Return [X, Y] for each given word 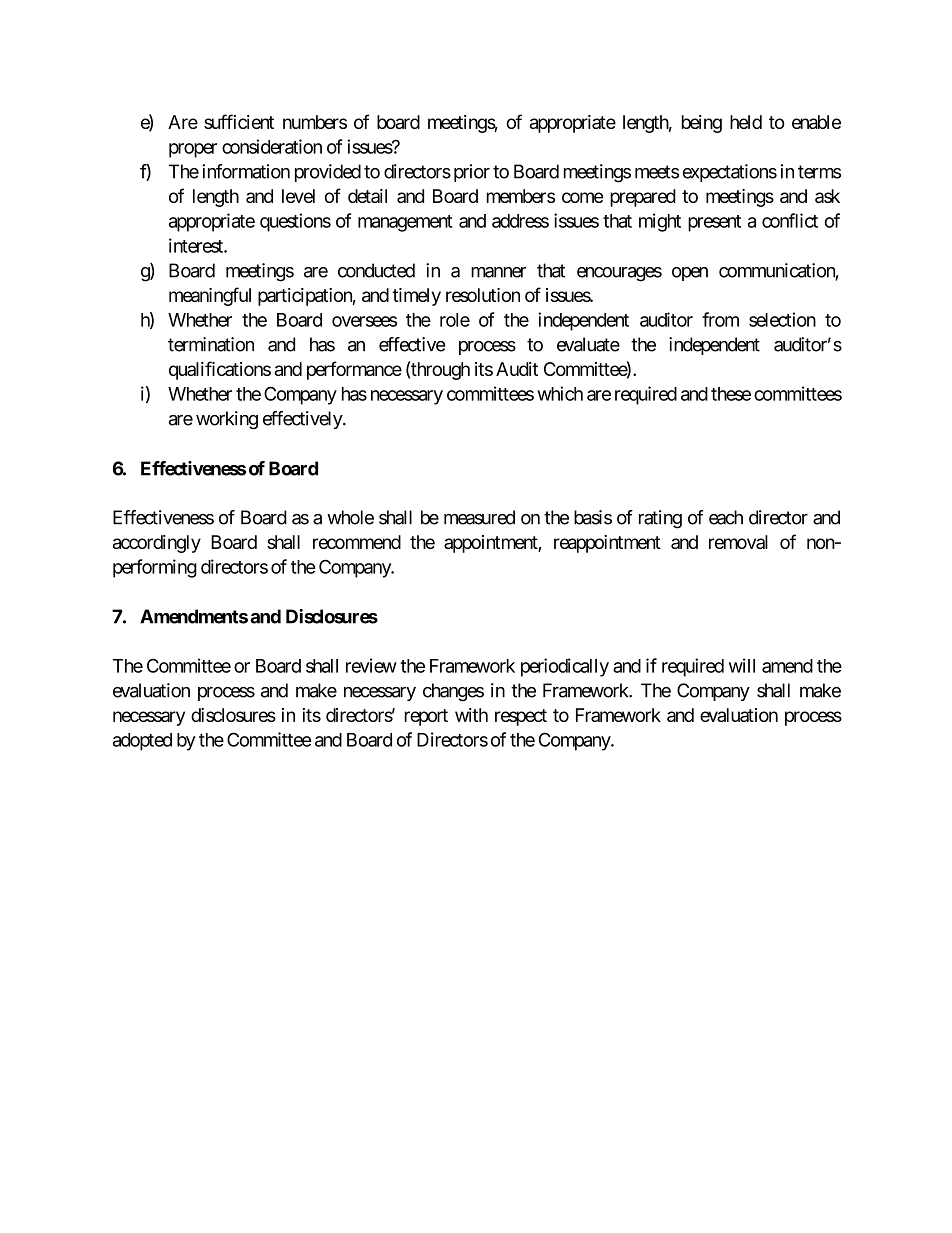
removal [738, 542]
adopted [142, 742]
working [227, 420]
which [560, 393]
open [690, 274]
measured [479, 517]
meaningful [210, 296]
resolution [483, 295]
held [746, 122]
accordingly [157, 544]
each [726, 517]
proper [193, 150]
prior [472, 173]
